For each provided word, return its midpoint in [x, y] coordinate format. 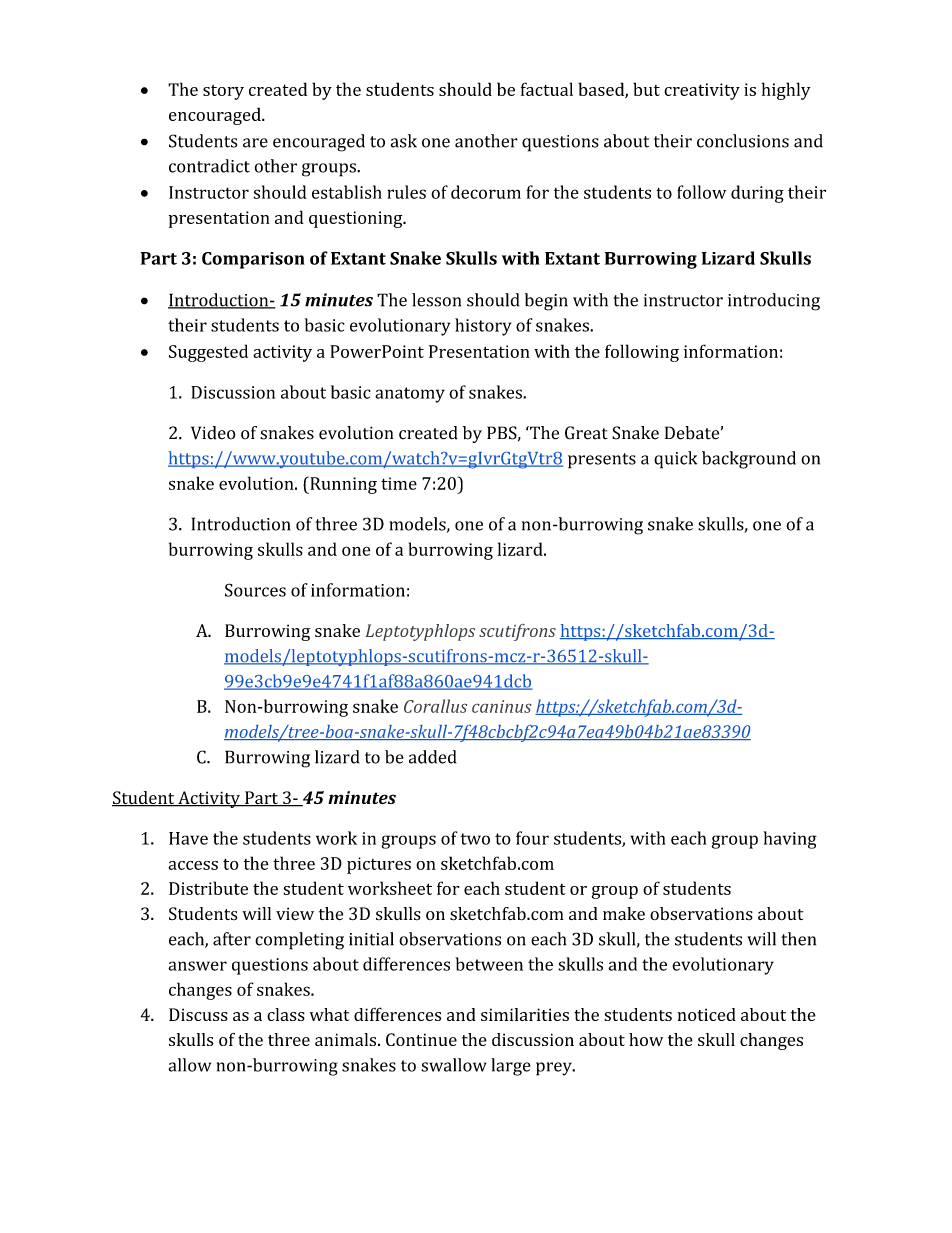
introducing [774, 302]
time [399, 483]
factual [547, 89]
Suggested [208, 353]
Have [188, 838]
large [511, 1067]
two [475, 839]
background [749, 460]
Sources [255, 590]
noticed [706, 1014]
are [255, 143]
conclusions [743, 141]
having [790, 840]
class [286, 1014]
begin [546, 302]
